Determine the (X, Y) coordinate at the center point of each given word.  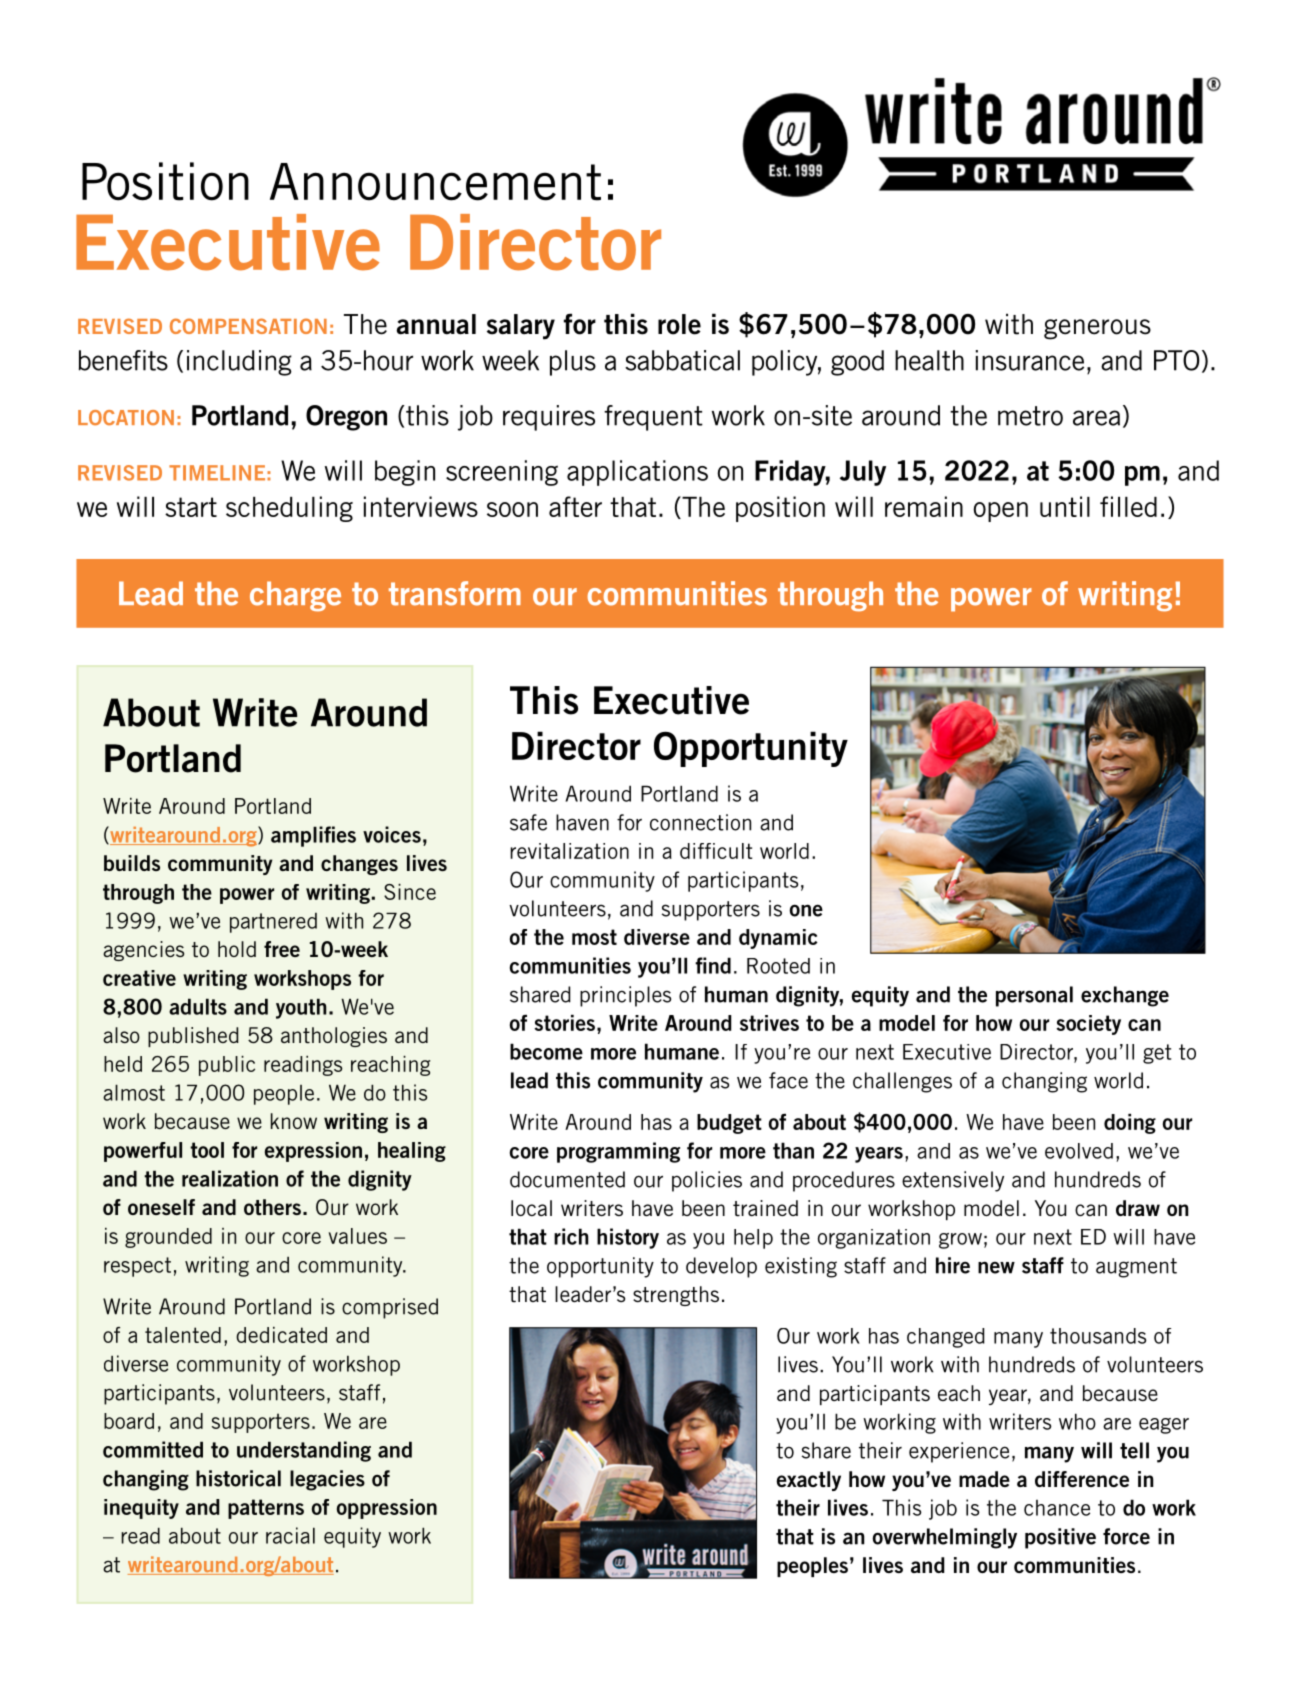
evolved (1079, 1151)
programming (618, 1152)
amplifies (313, 836)
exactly (808, 1481)
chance (1057, 1508)
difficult (716, 851)
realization (230, 1178)
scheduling (289, 509)
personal (1034, 996)
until (1065, 506)
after (575, 506)
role (679, 324)
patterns (266, 1509)
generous (1097, 329)
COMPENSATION (248, 326)
